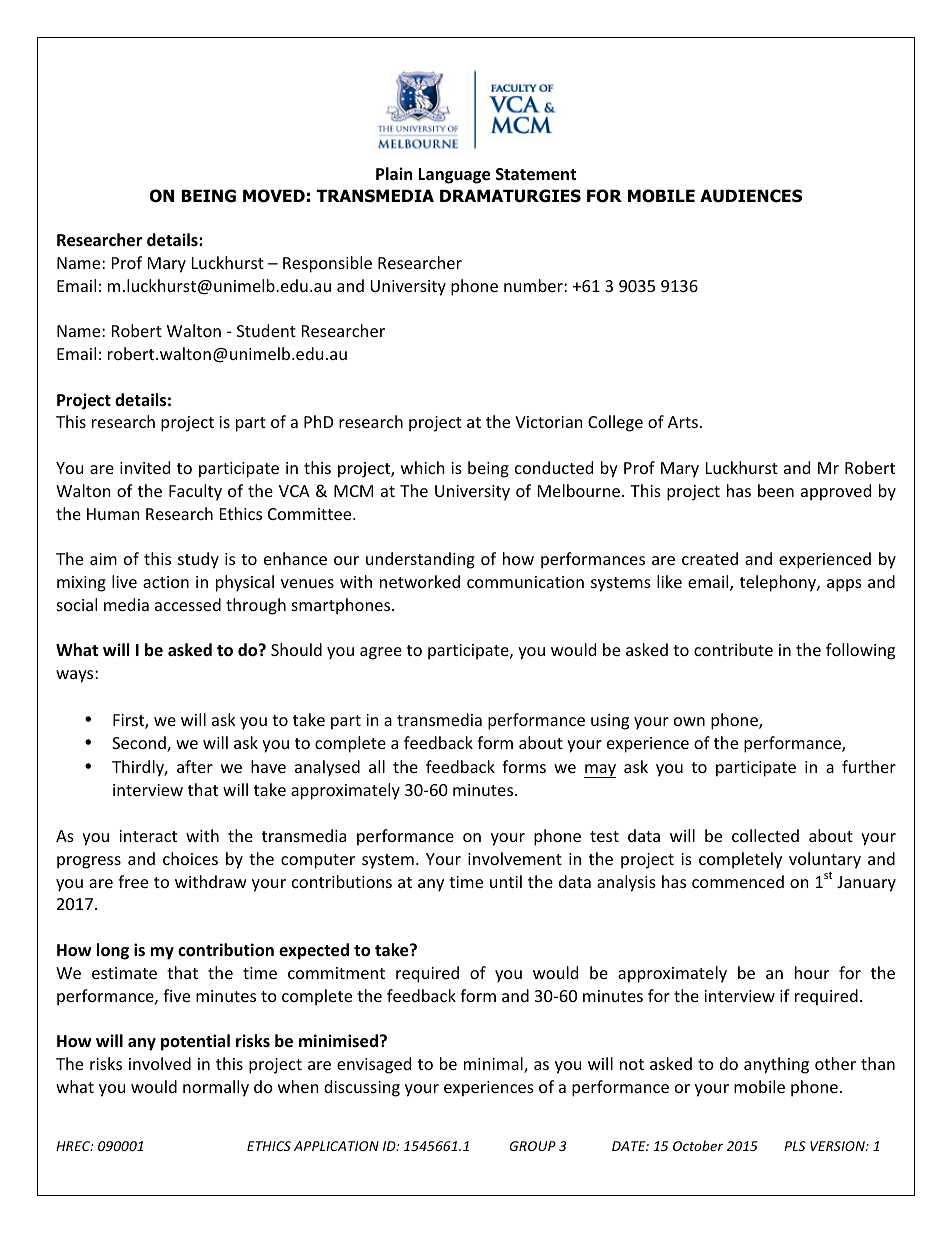  I want to click on AUDIENCES, so click(751, 196).
